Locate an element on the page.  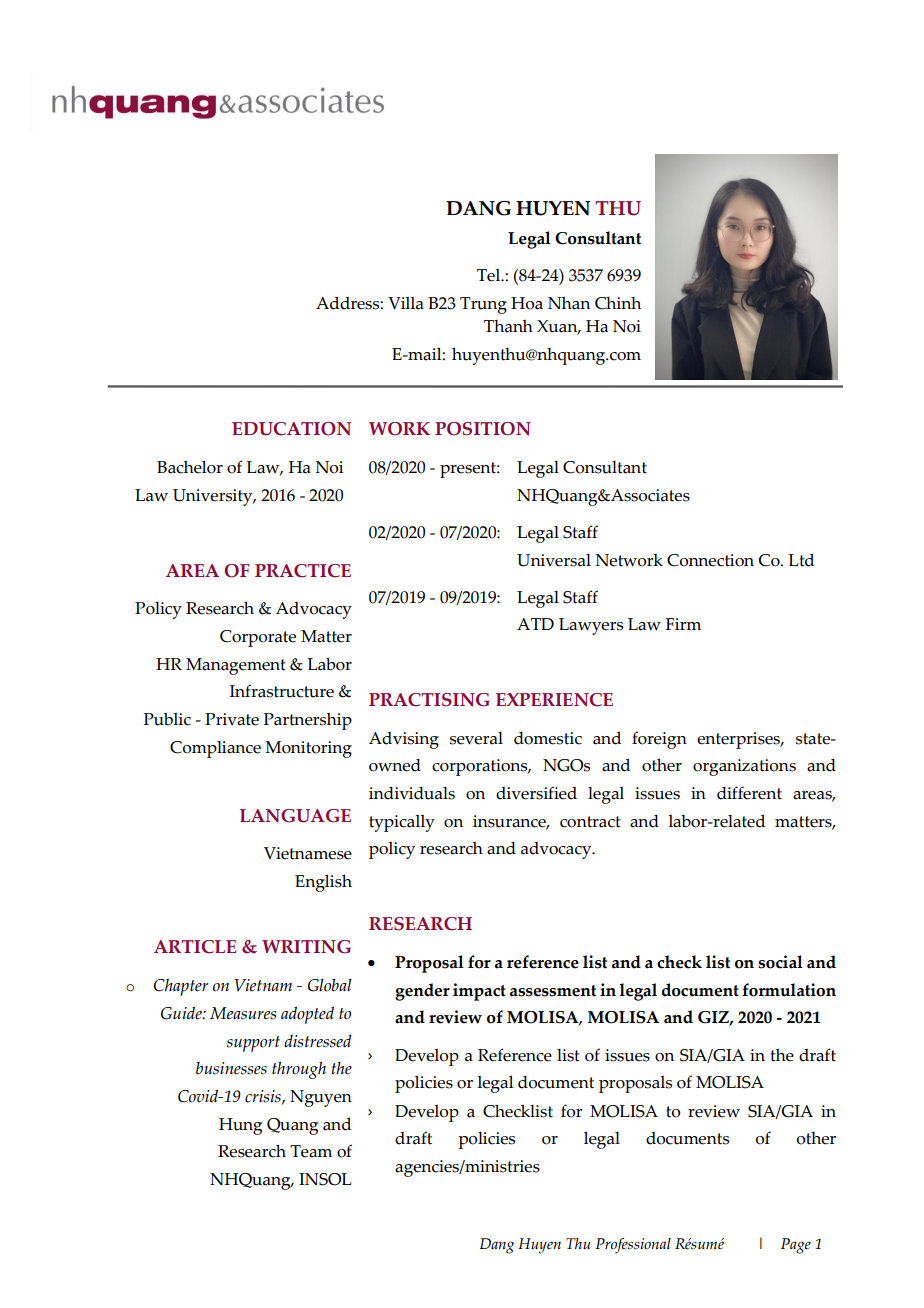
Nhan is located at coordinates (569, 303).
